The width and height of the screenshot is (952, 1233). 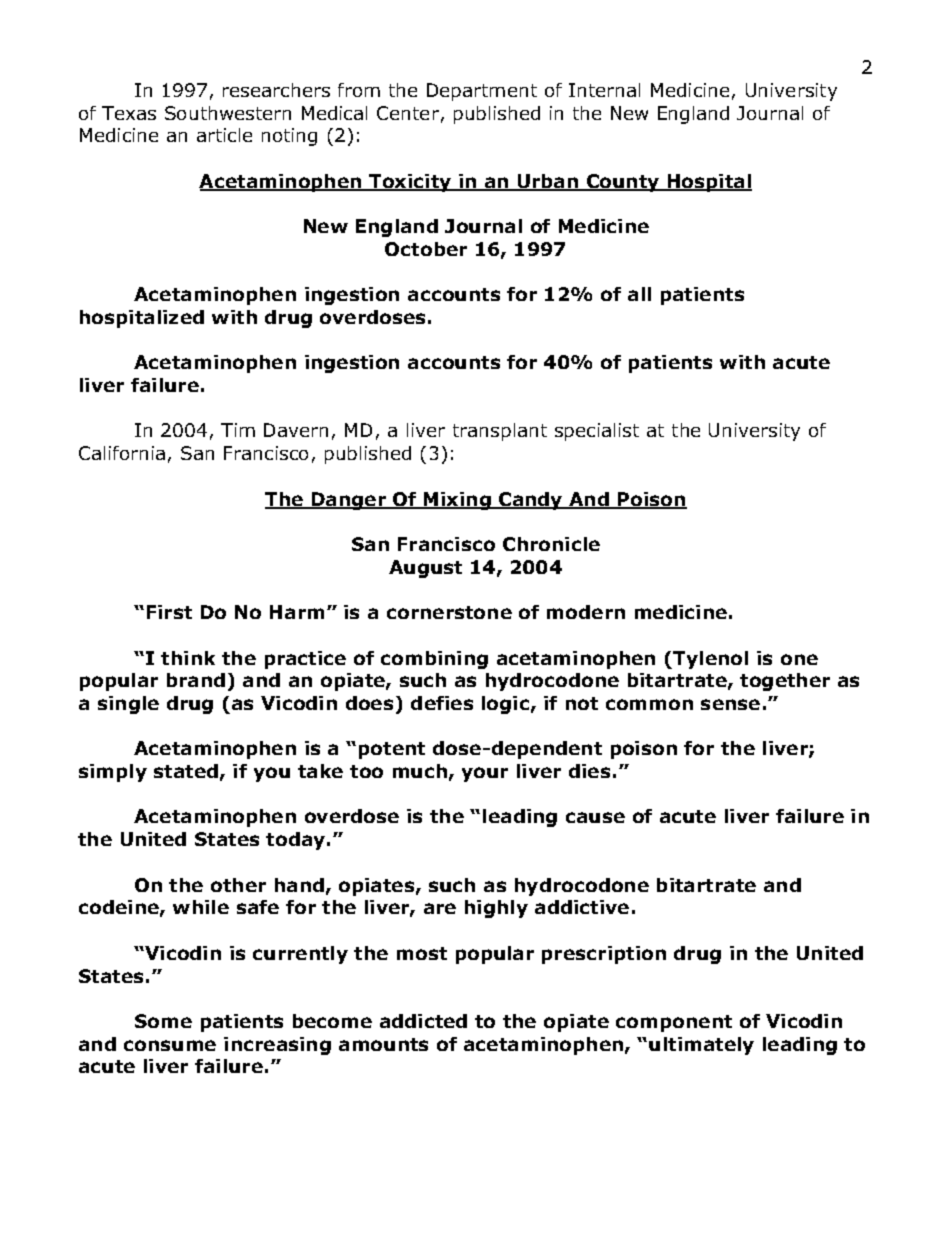 What do you see at coordinates (500, 432) in the screenshot?
I see `transplant` at bounding box center [500, 432].
